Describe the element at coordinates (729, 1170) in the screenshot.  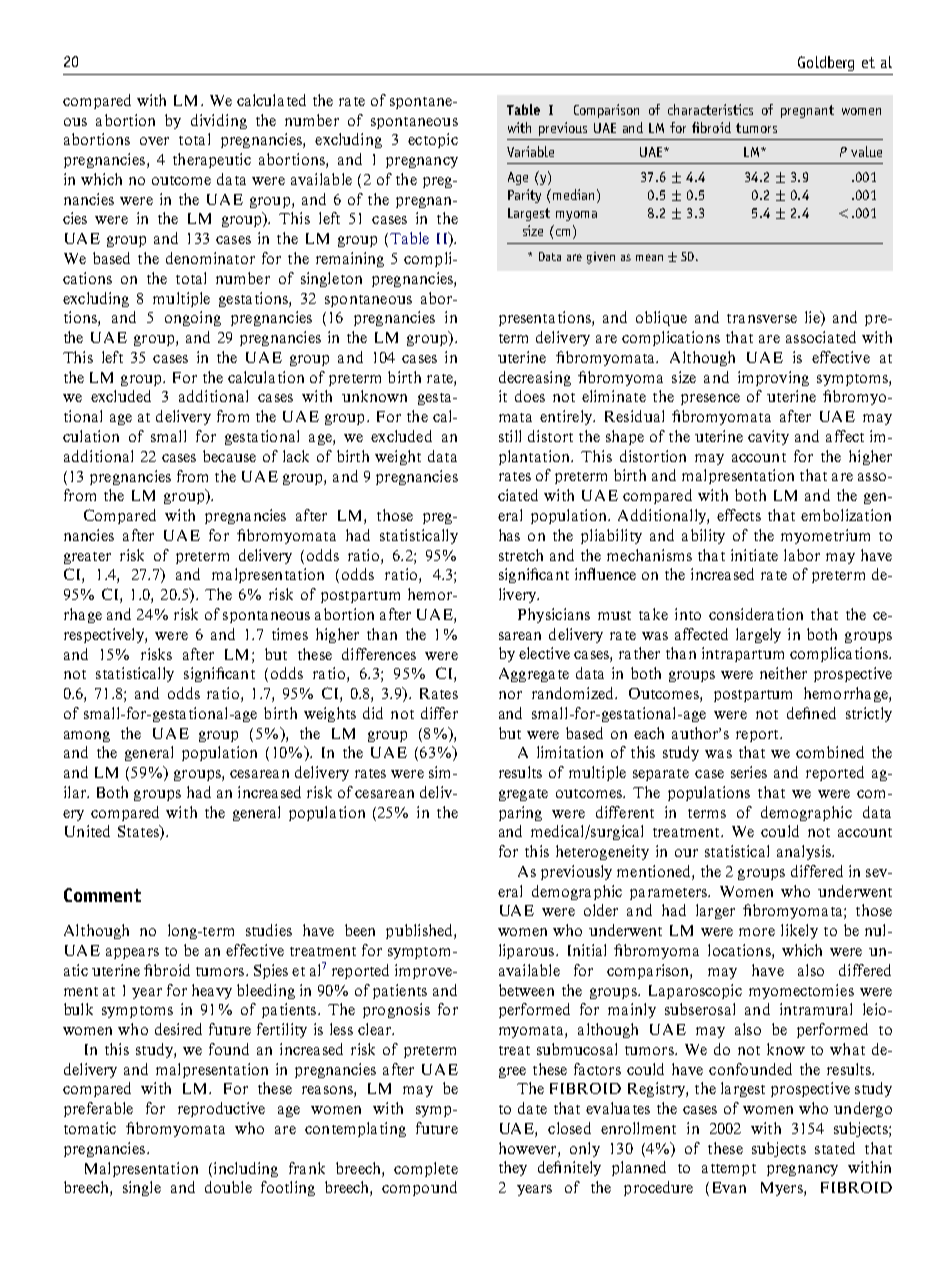
I see `attempt` at that location.
